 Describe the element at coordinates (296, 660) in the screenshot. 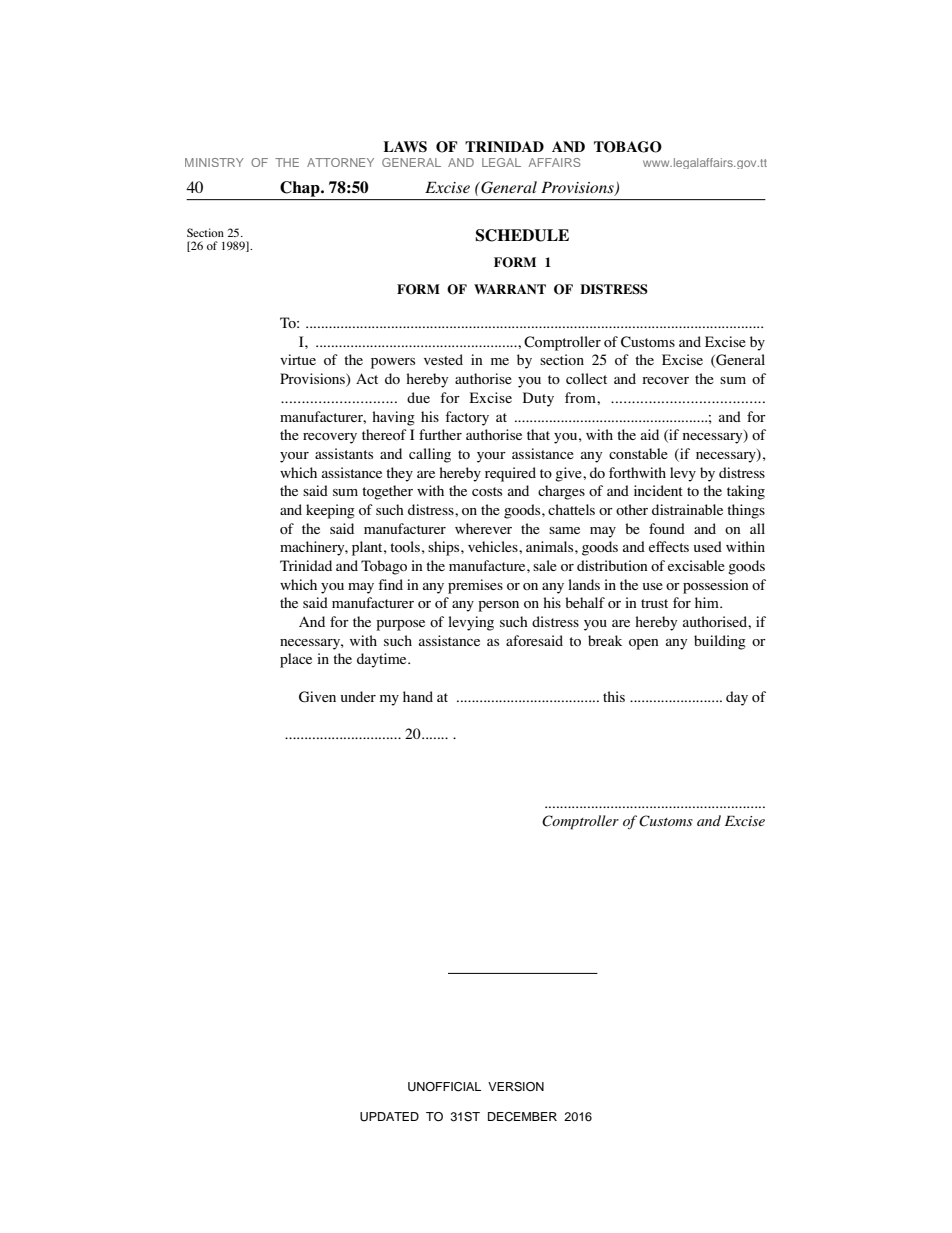

I see `place` at that location.
